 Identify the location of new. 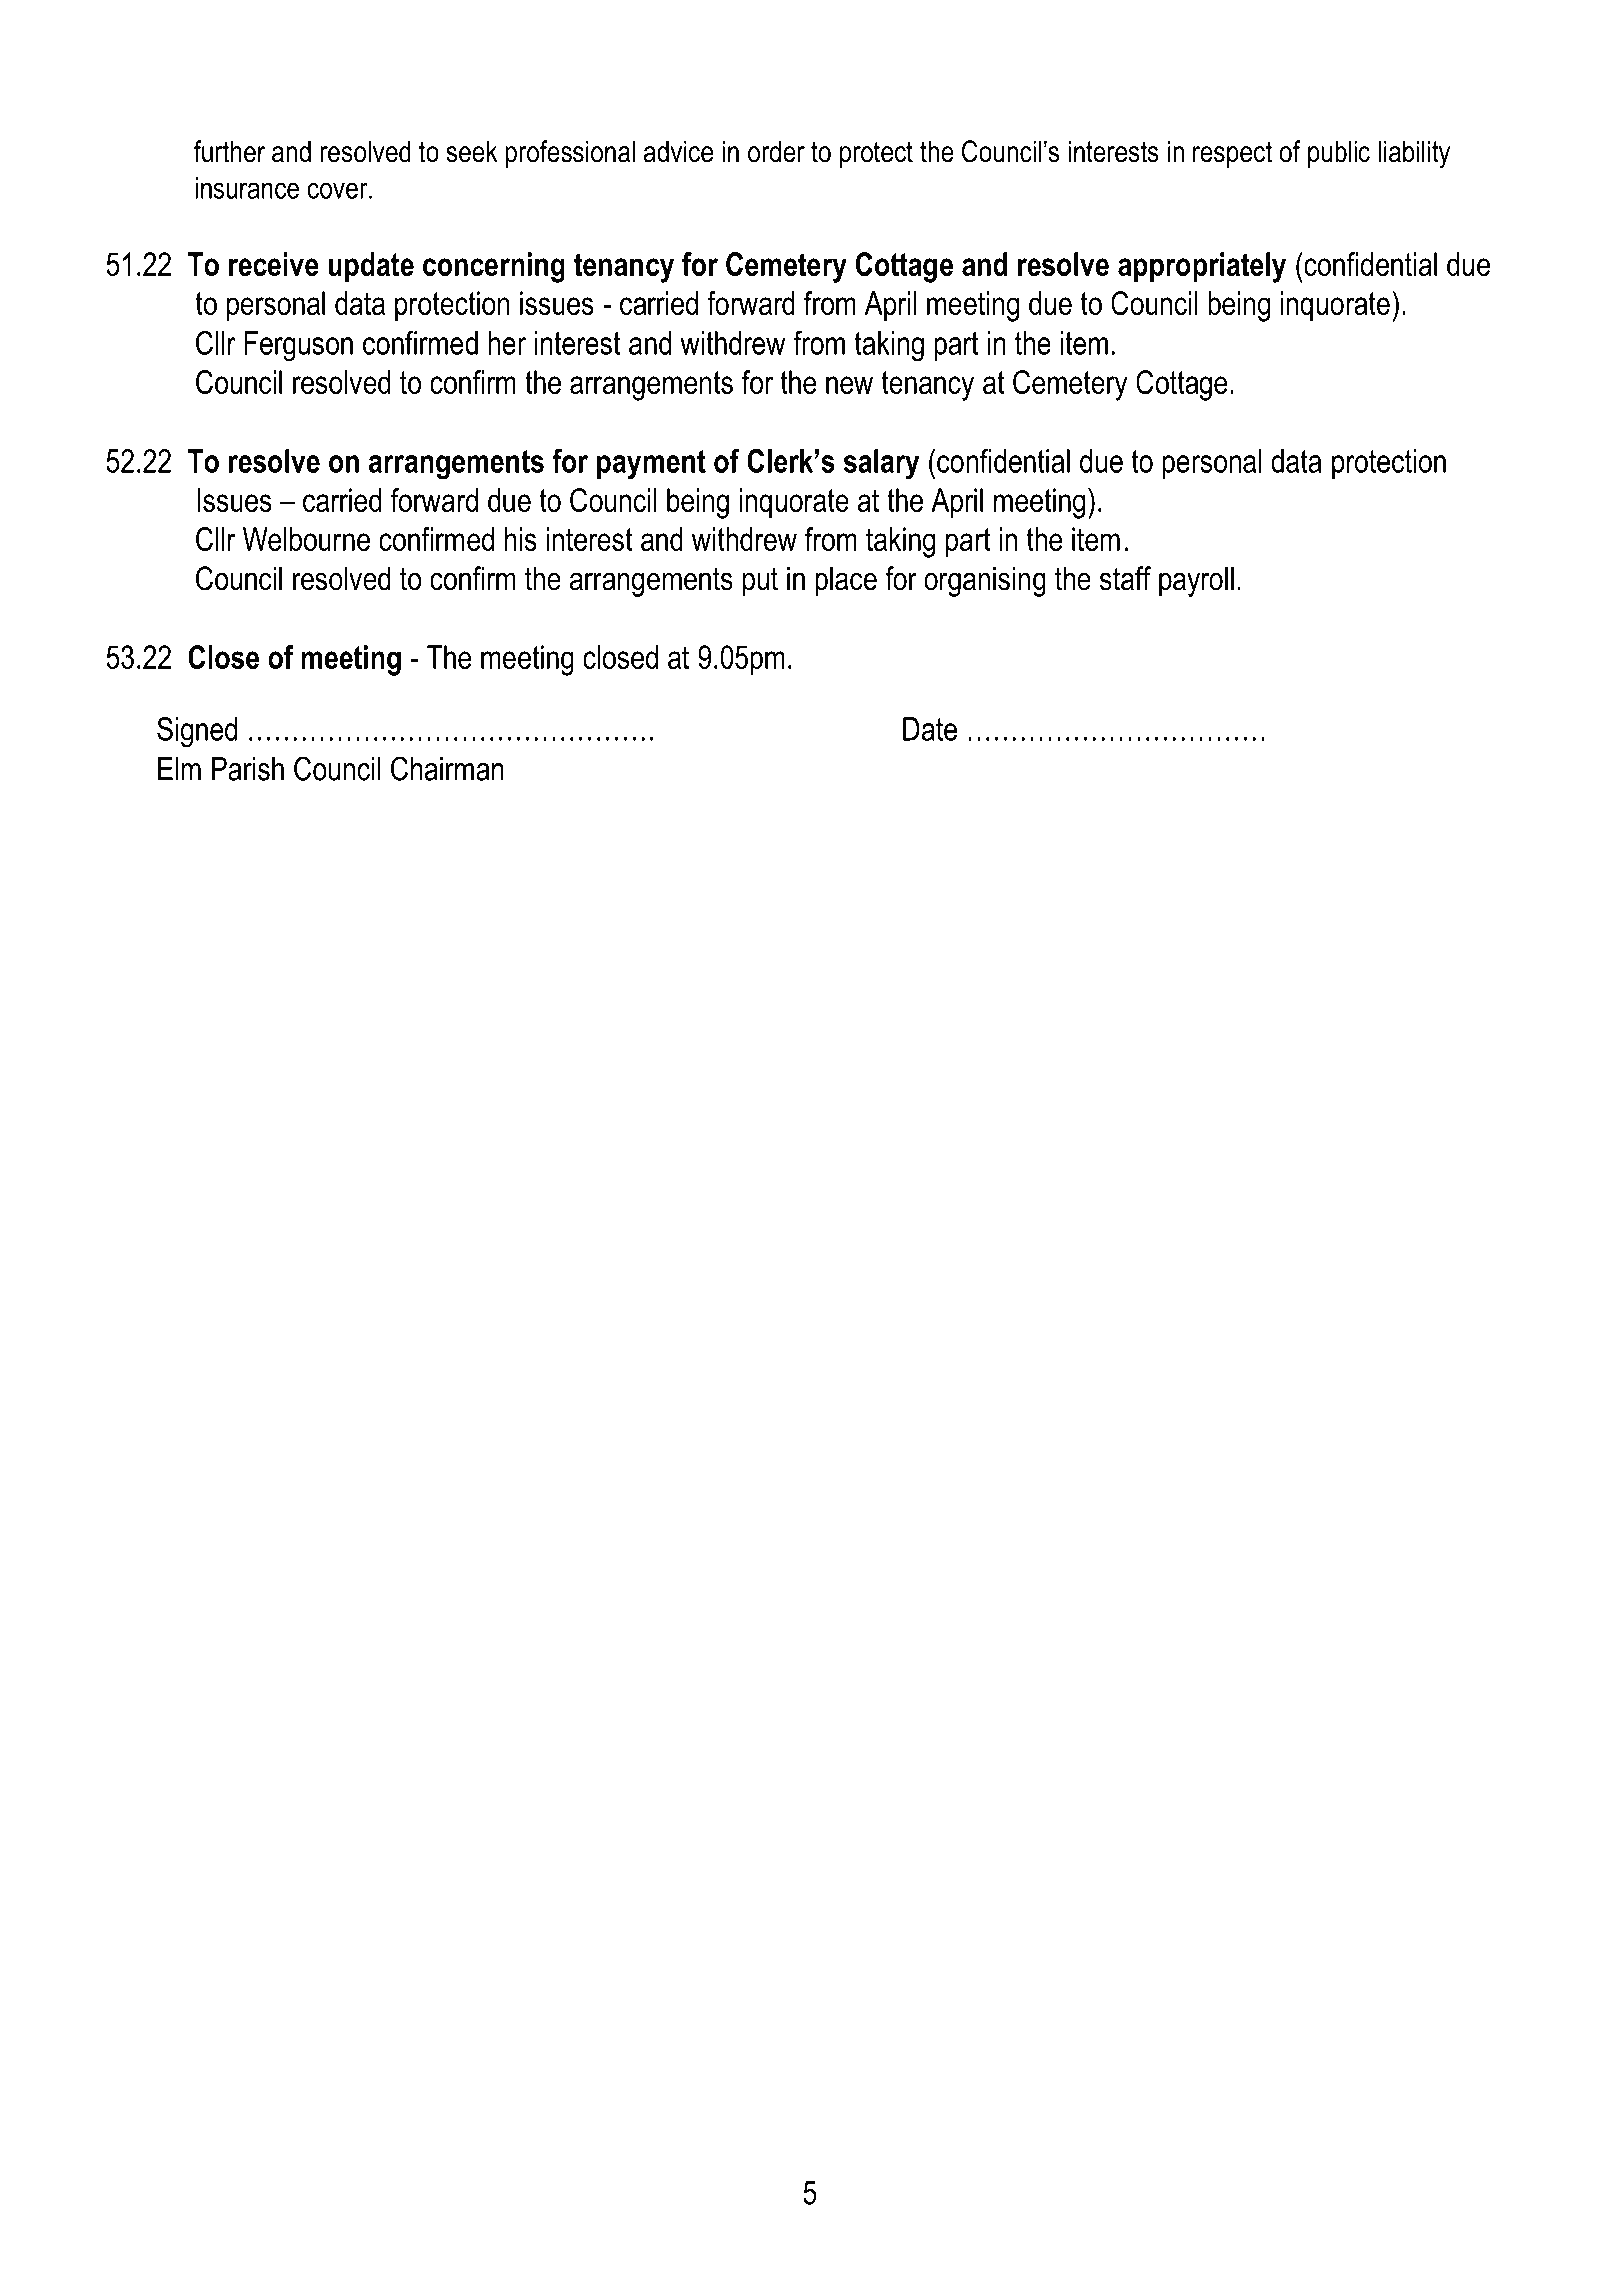
(849, 385).
